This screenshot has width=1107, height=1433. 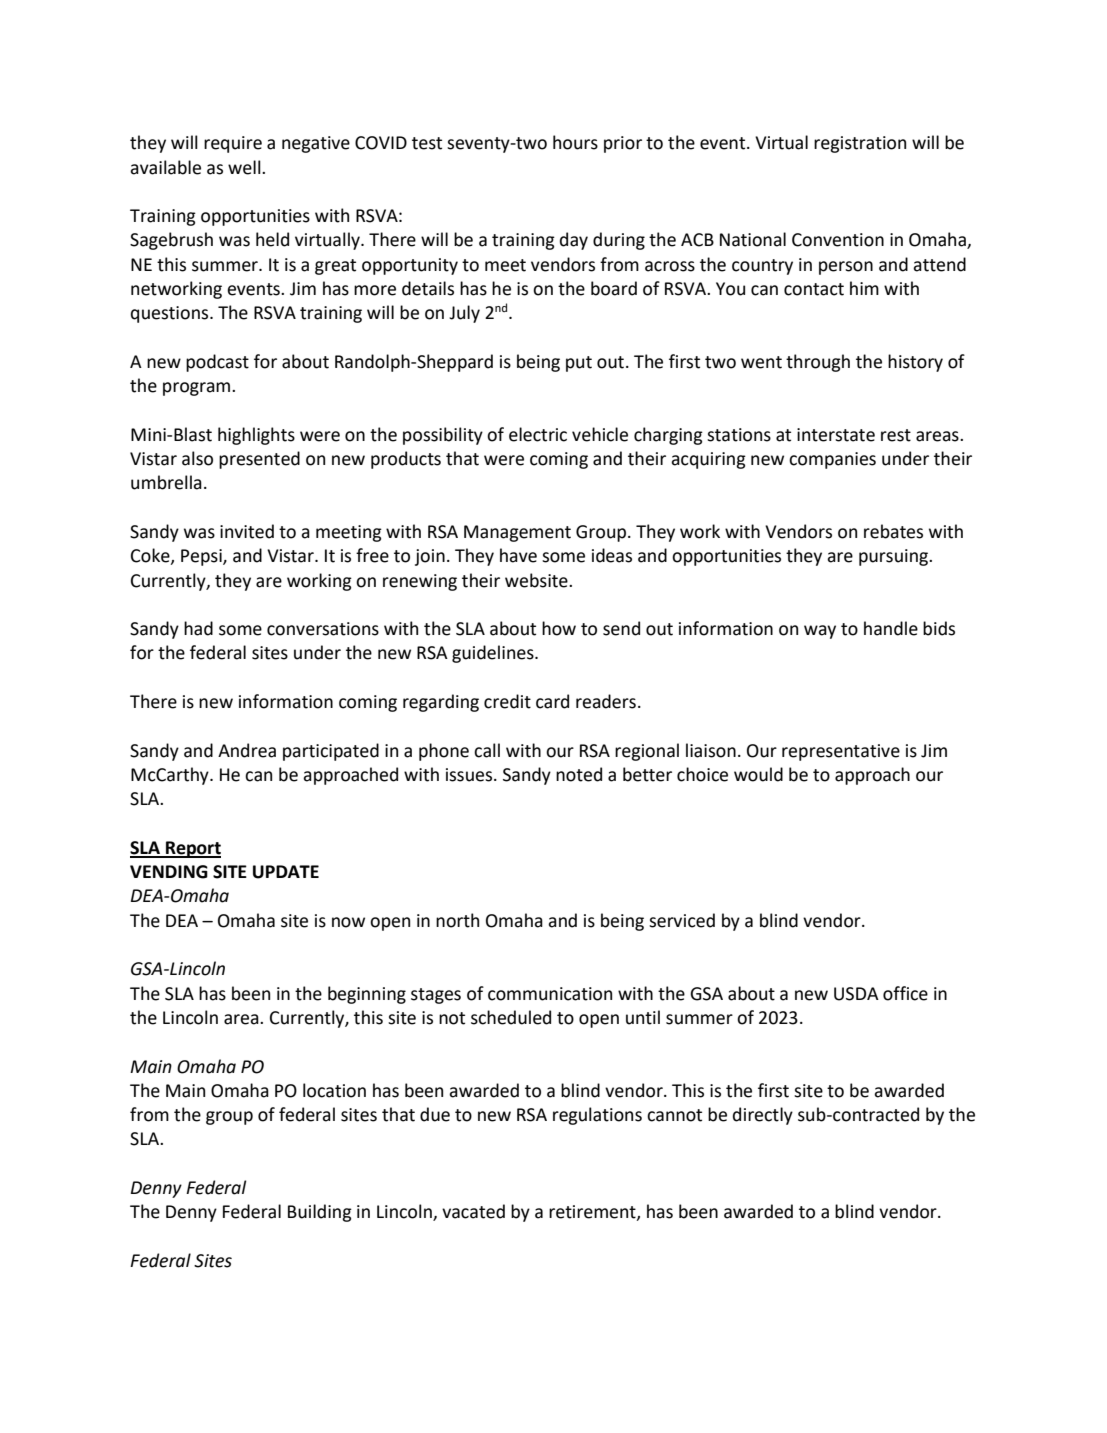 I want to click on registration, so click(x=860, y=144).
